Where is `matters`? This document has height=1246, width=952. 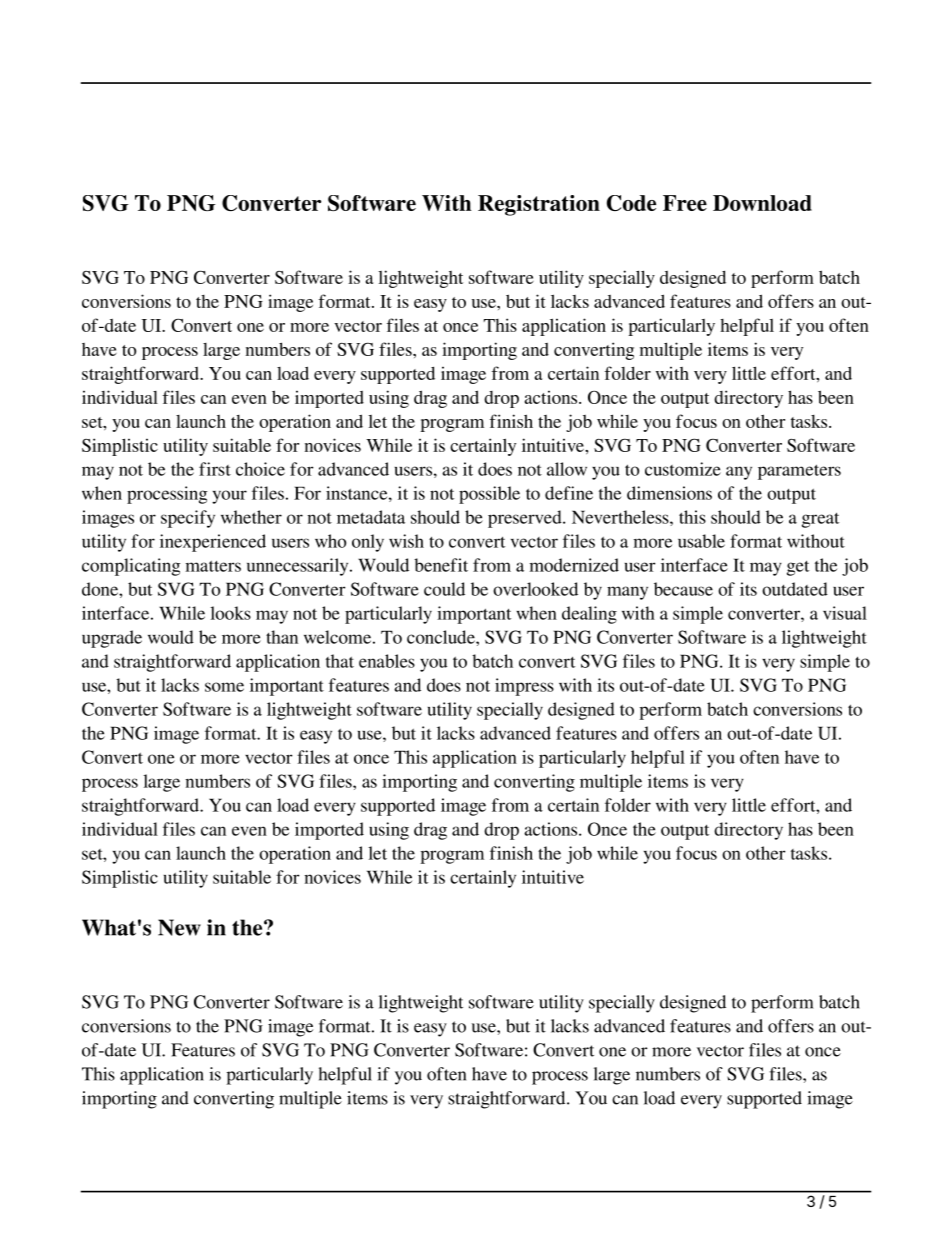 matters is located at coordinates (213, 566).
